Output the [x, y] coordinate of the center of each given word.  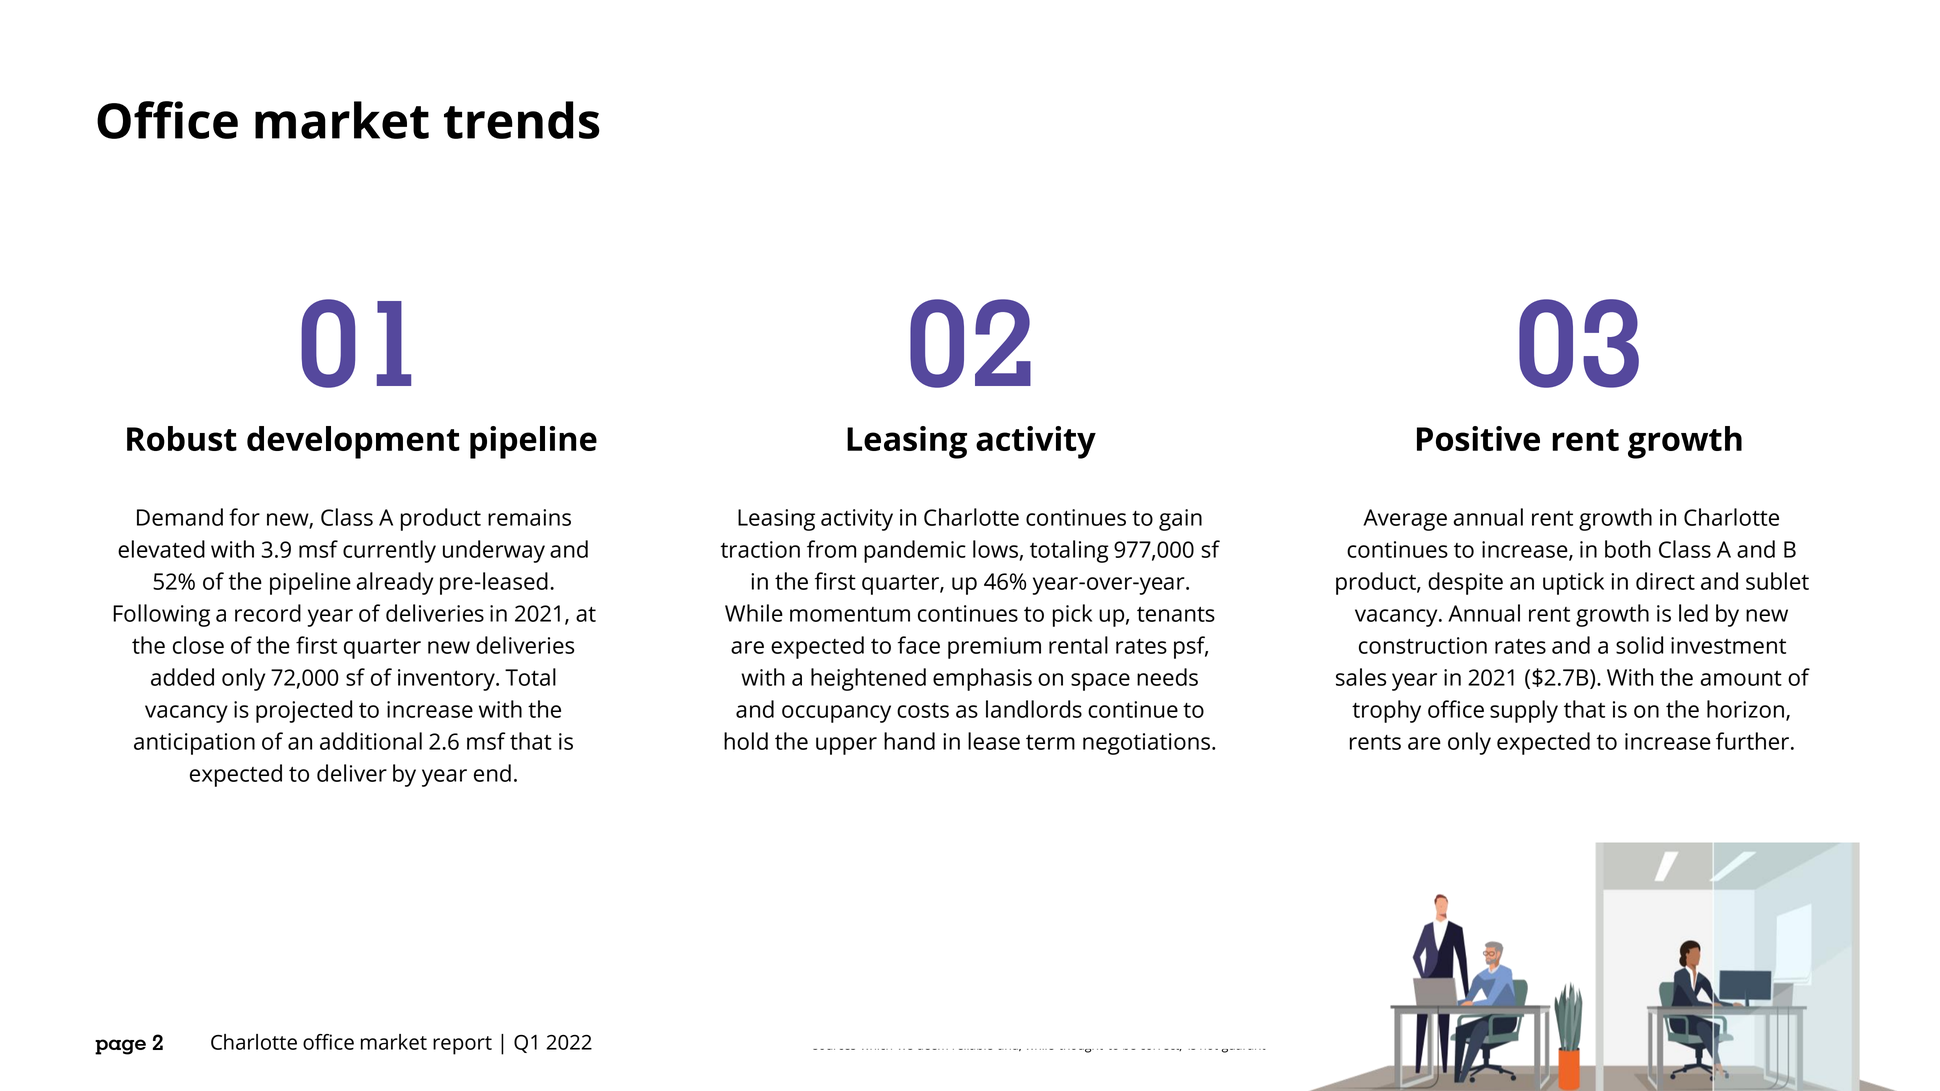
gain [1180, 520]
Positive [1478, 438]
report [462, 1045]
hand [909, 741]
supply [1524, 711]
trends [522, 120]
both [1628, 549]
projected [304, 711]
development [353, 442]
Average [1405, 520]
